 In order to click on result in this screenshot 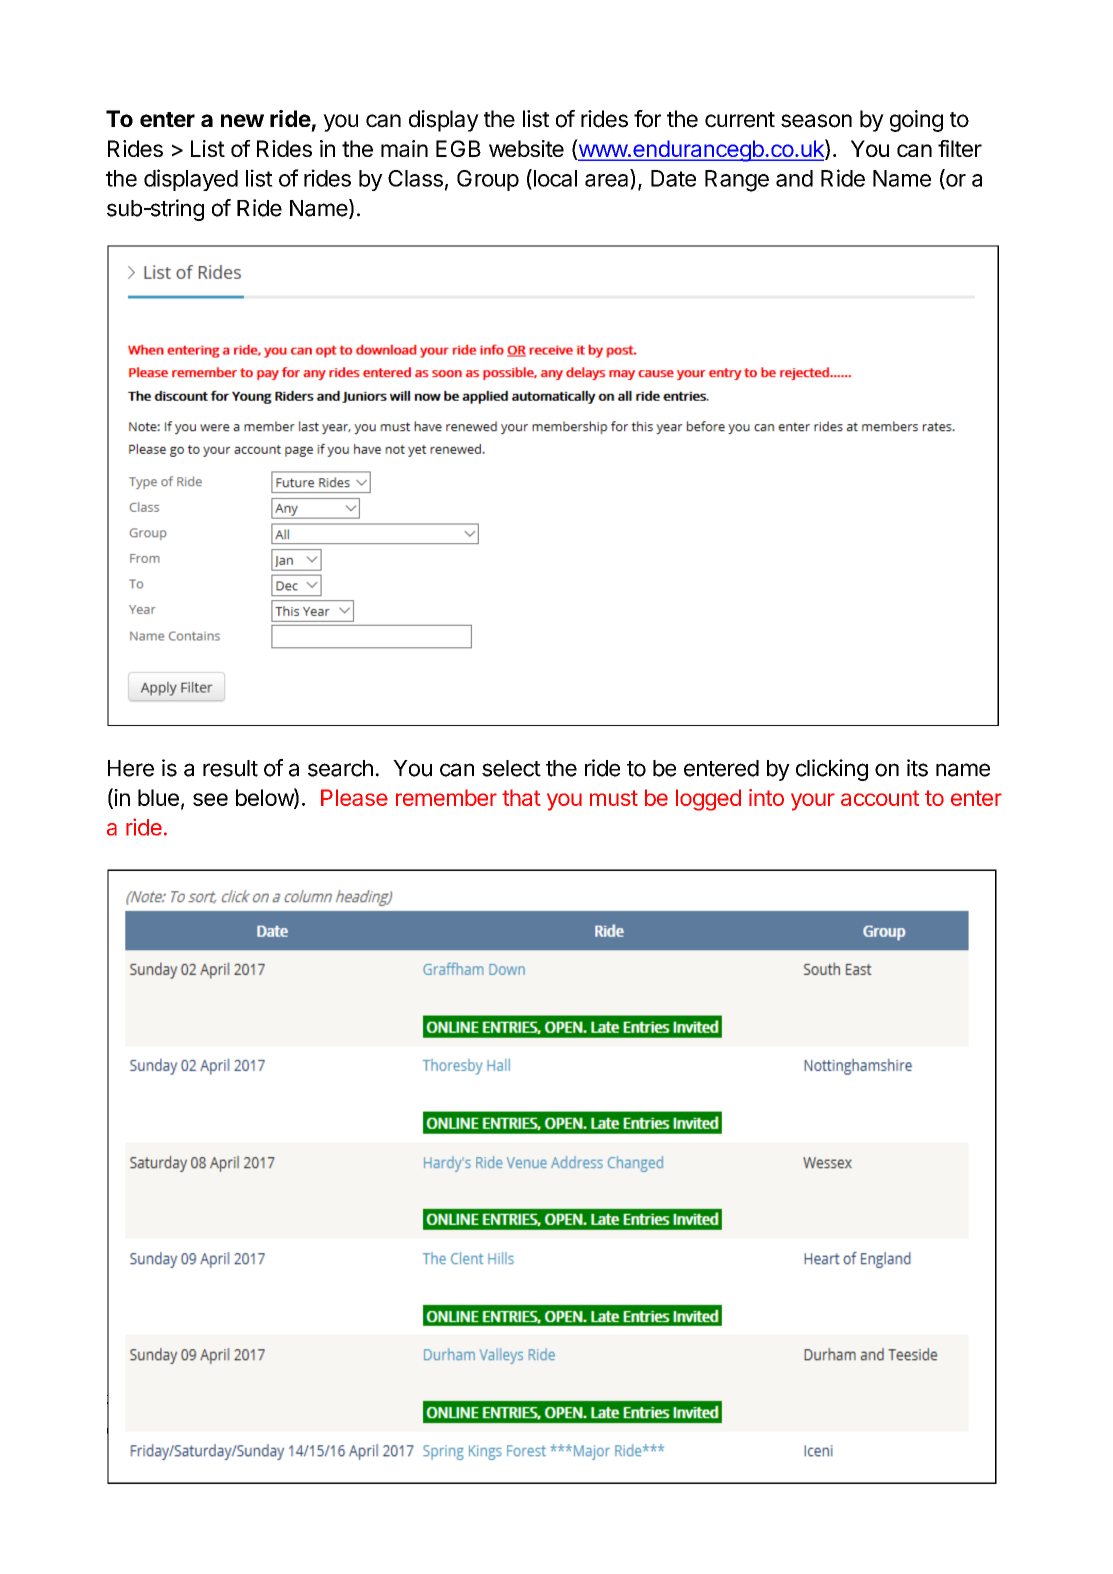, I will do `click(230, 768)`.
